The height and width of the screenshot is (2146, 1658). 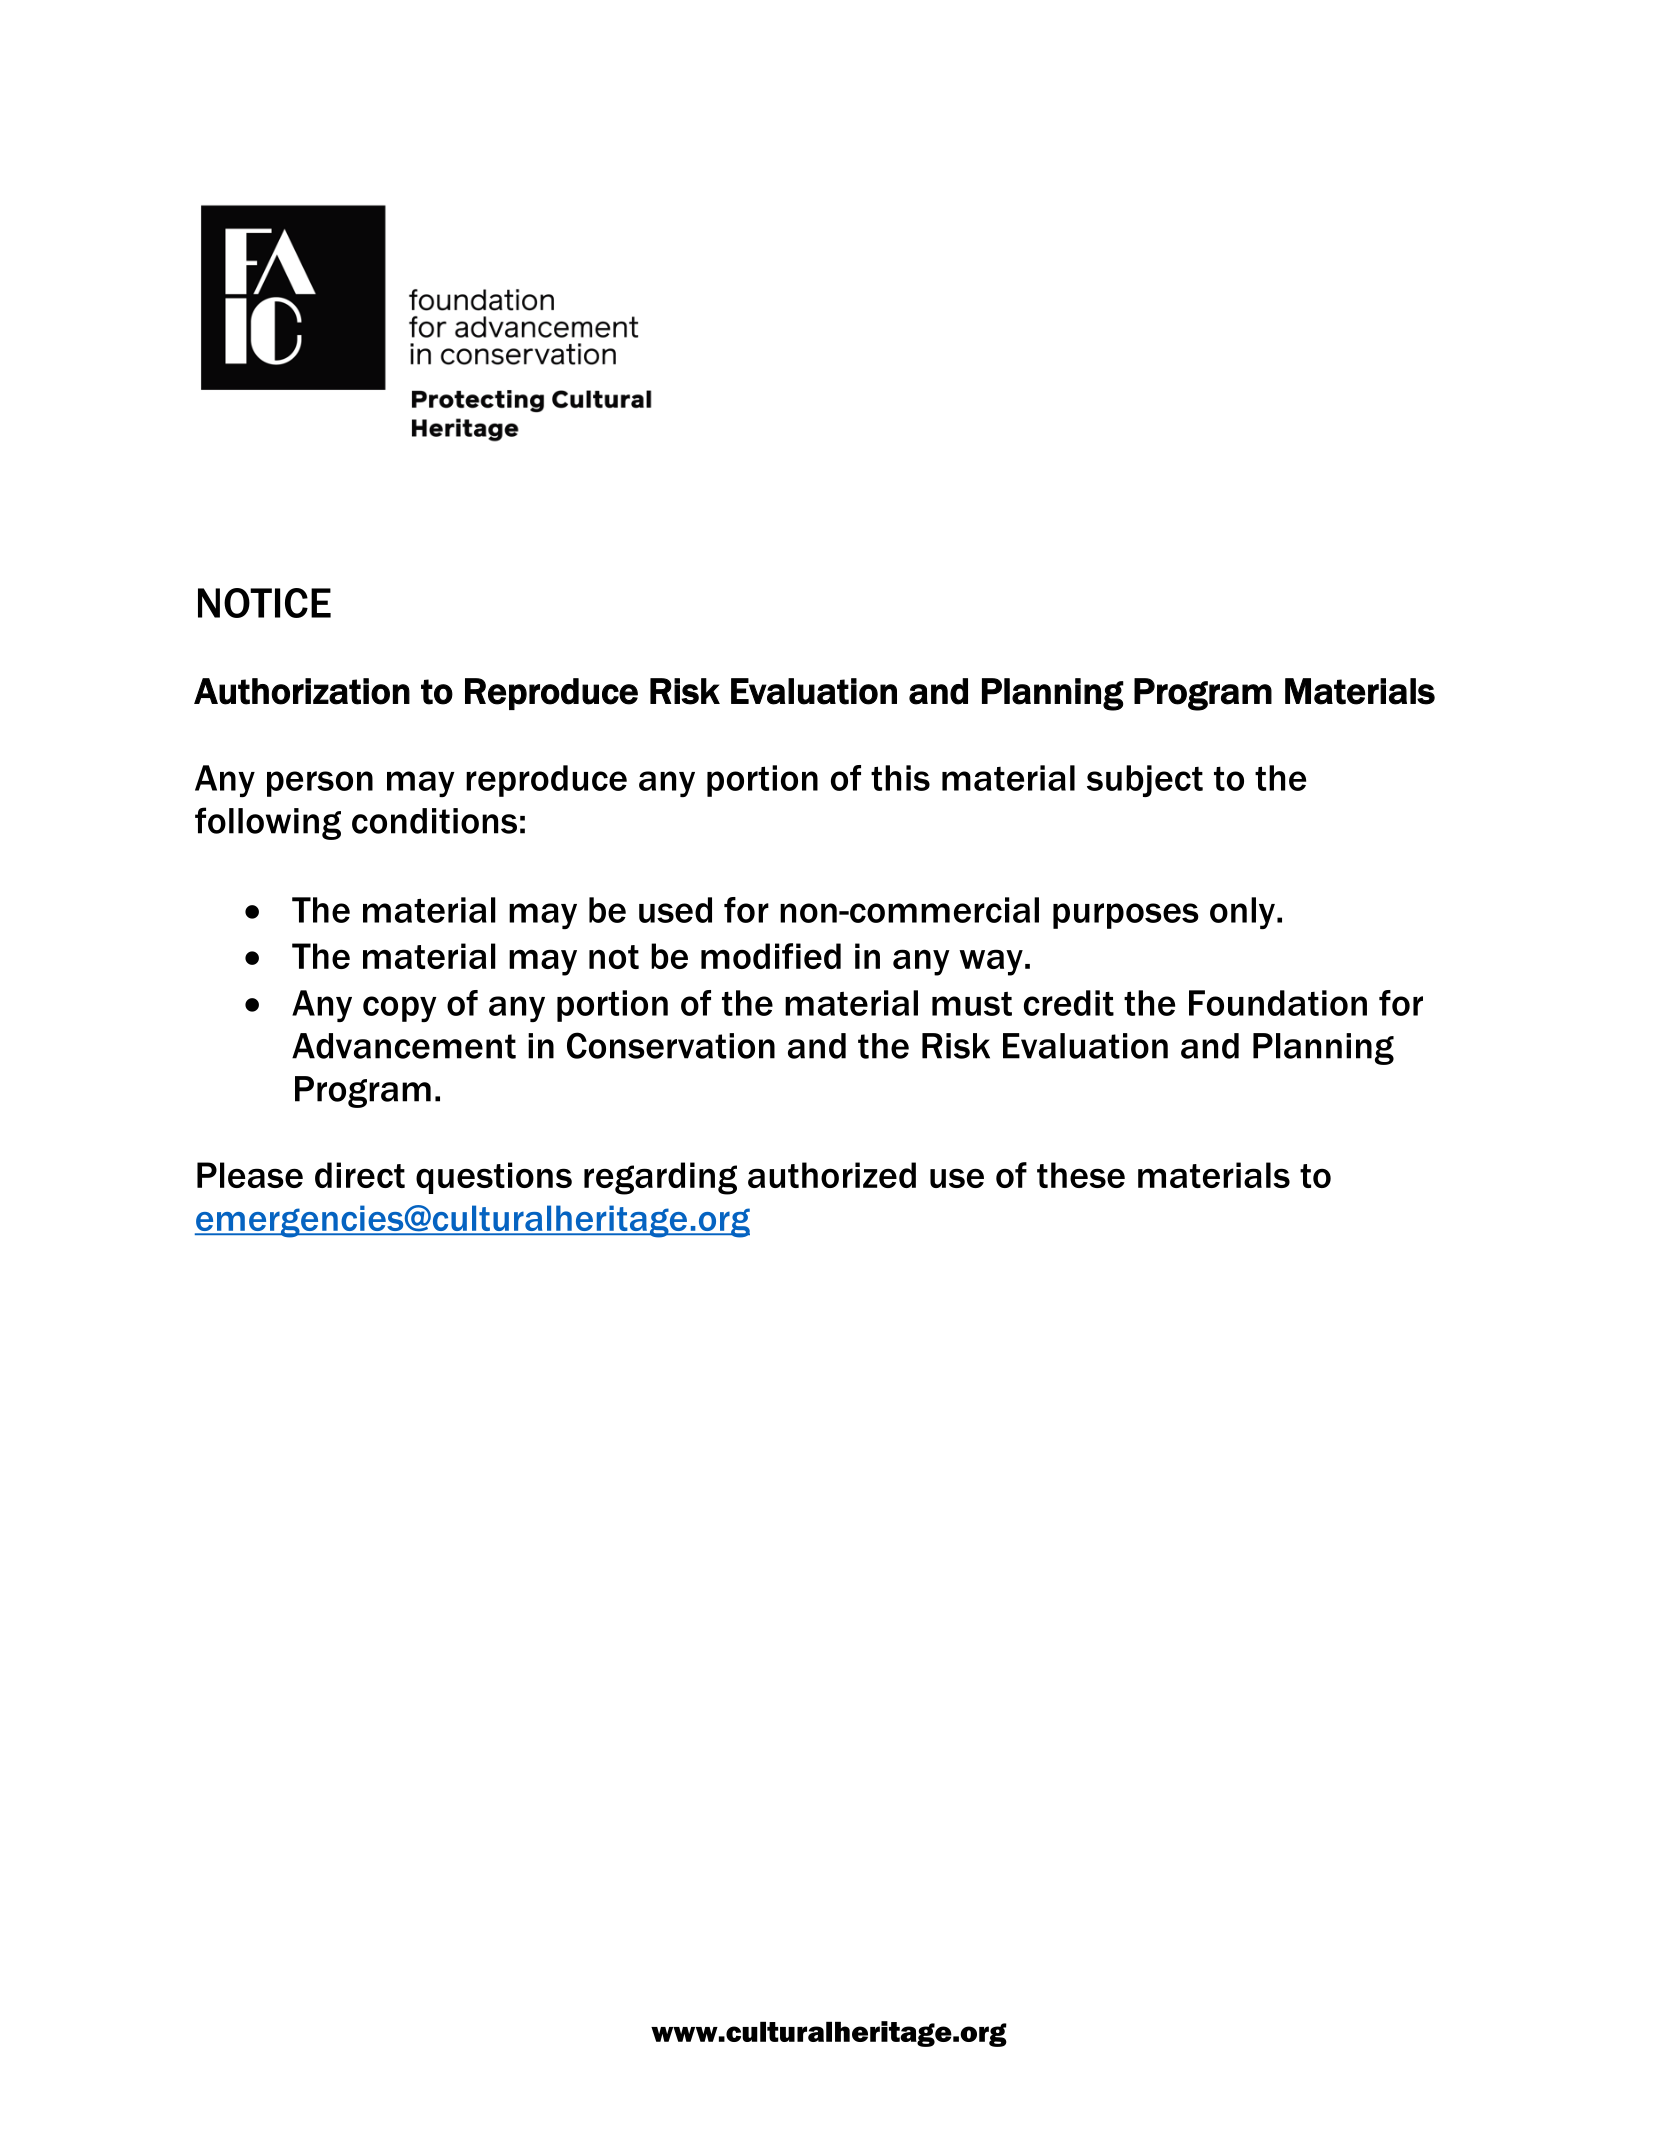 What do you see at coordinates (1145, 781) in the screenshot?
I see `subject` at bounding box center [1145, 781].
